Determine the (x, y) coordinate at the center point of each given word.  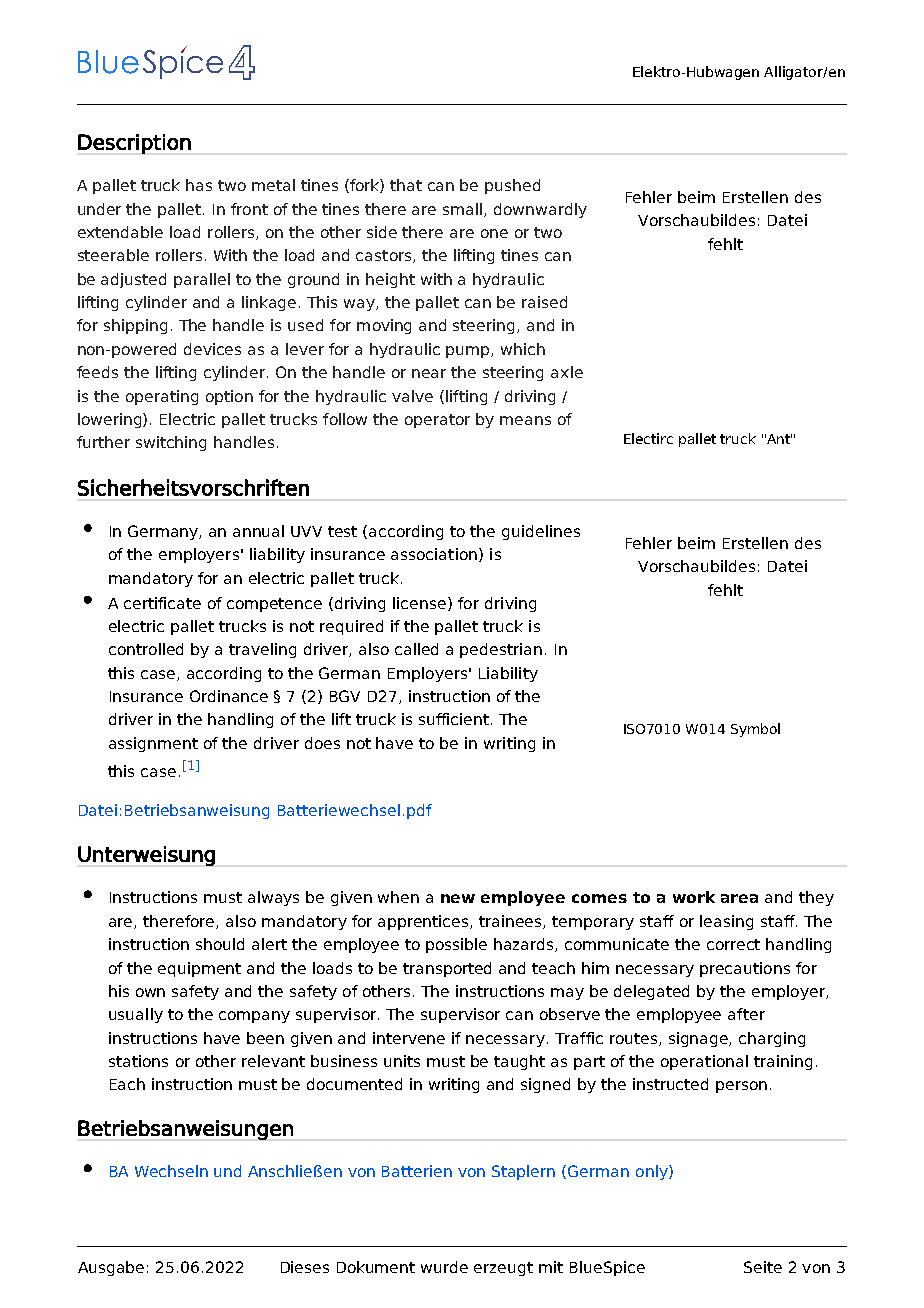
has (199, 185)
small (464, 210)
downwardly (540, 210)
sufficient (454, 719)
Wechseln (171, 1171)
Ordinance (229, 696)
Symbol (755, 730)
